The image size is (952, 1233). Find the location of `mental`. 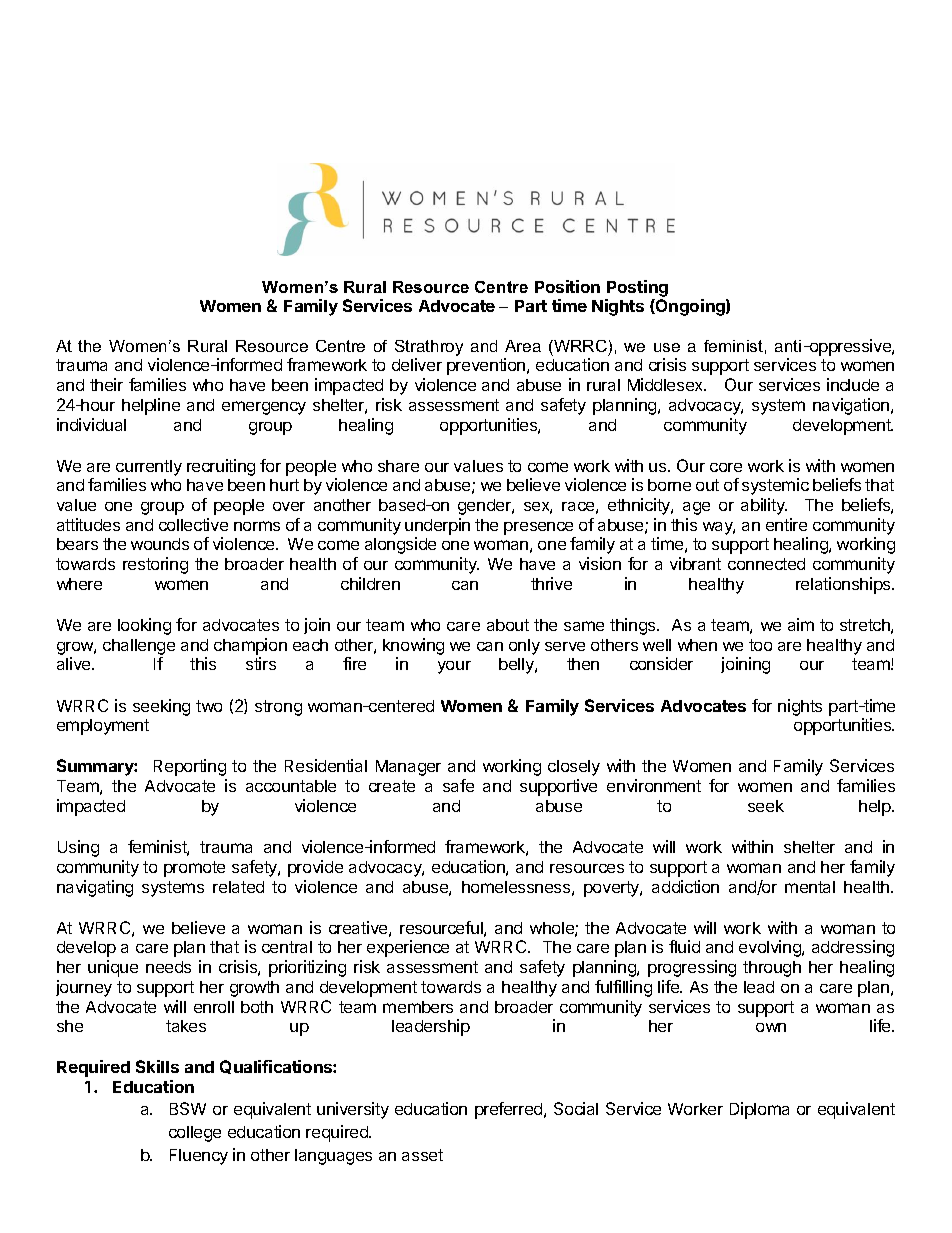

mental is located at coordinates (810, 887).
